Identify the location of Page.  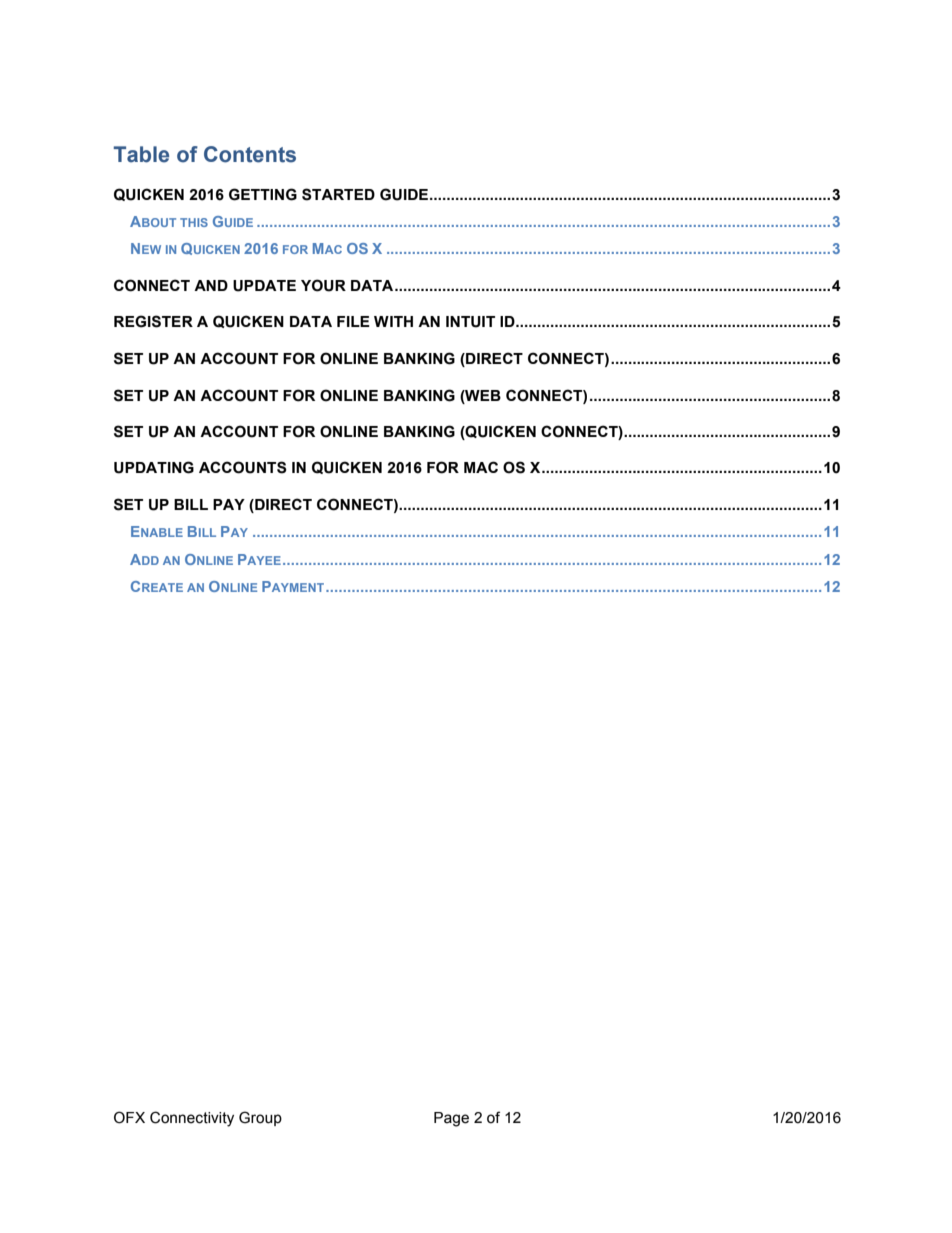
(451, 1119).
